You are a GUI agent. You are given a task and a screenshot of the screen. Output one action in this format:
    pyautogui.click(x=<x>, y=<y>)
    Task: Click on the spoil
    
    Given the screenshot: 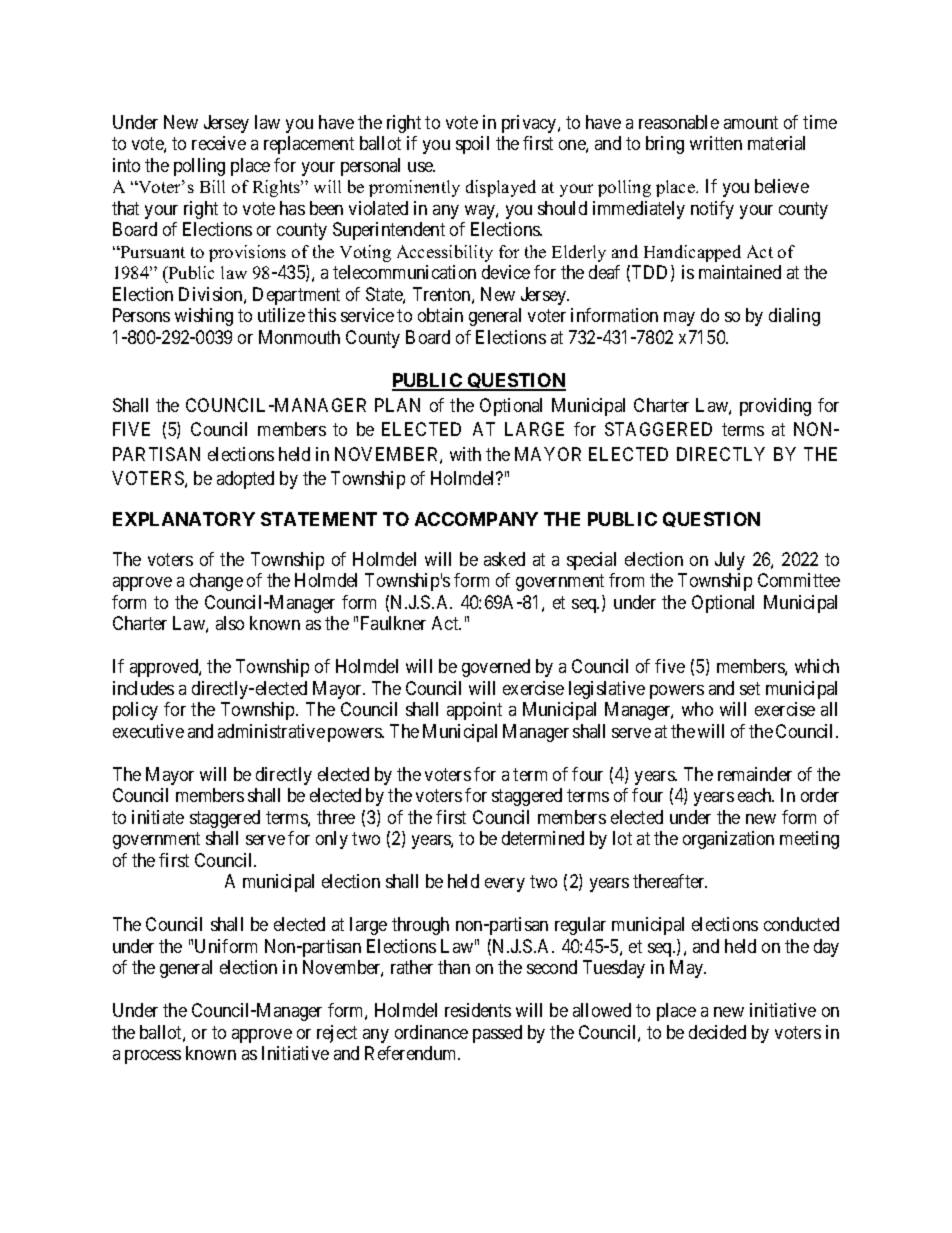 What is the action you would take?
    pyautogui.click(x=472, y=145)
